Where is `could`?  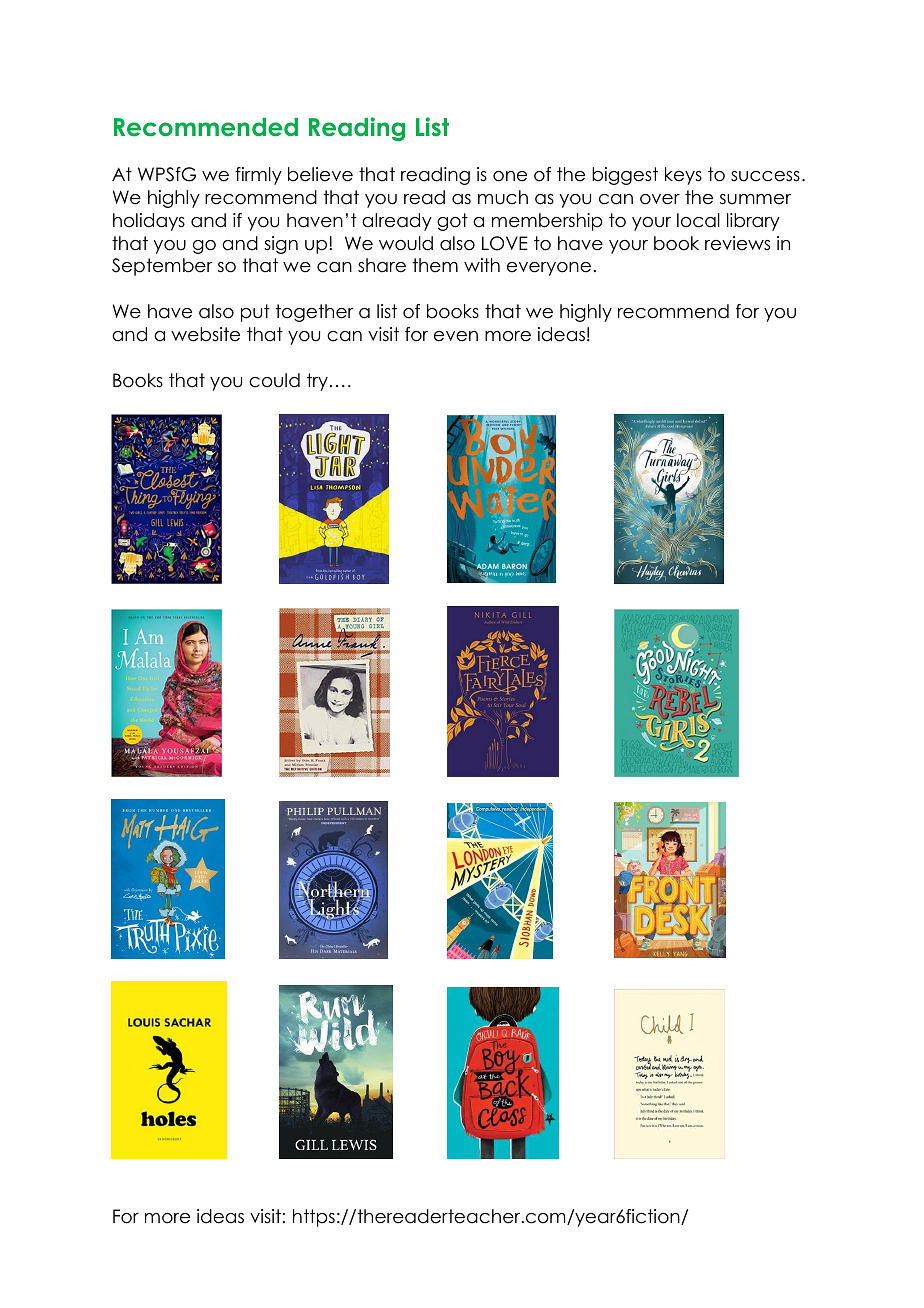
could is located at coordinates (274, 380).
